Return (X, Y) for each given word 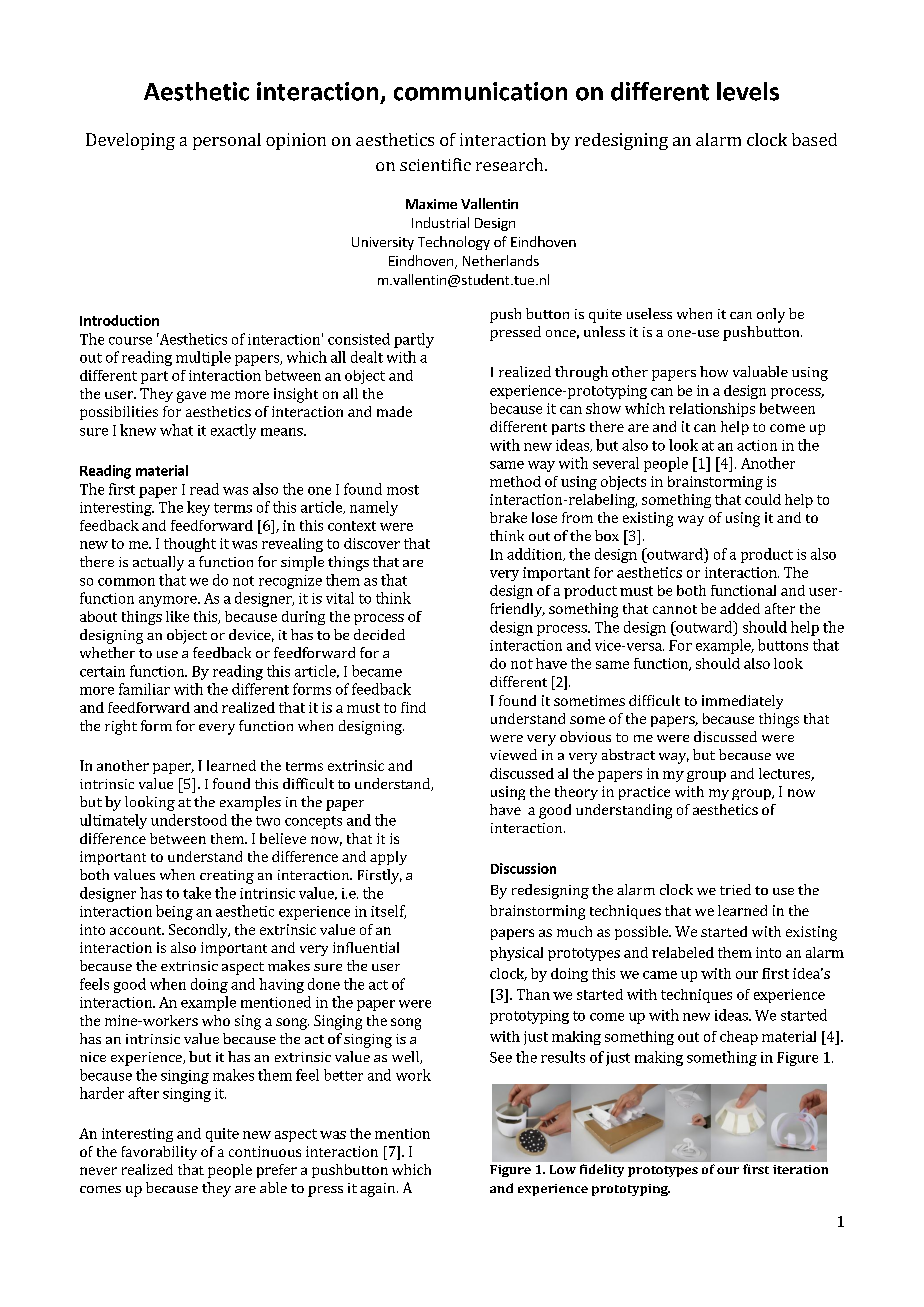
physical (516, 954)
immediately (742, 702)
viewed (513, 754)
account (137, 930)
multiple (203, 358)
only (771, 315)
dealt (367, 357)
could (763, 499)
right (121, 727)
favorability (159, 1153)
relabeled (683, 952)
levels (748, 91)
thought (190, 545)
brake (508, 517)
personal (227, 141)
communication (480, 91)
